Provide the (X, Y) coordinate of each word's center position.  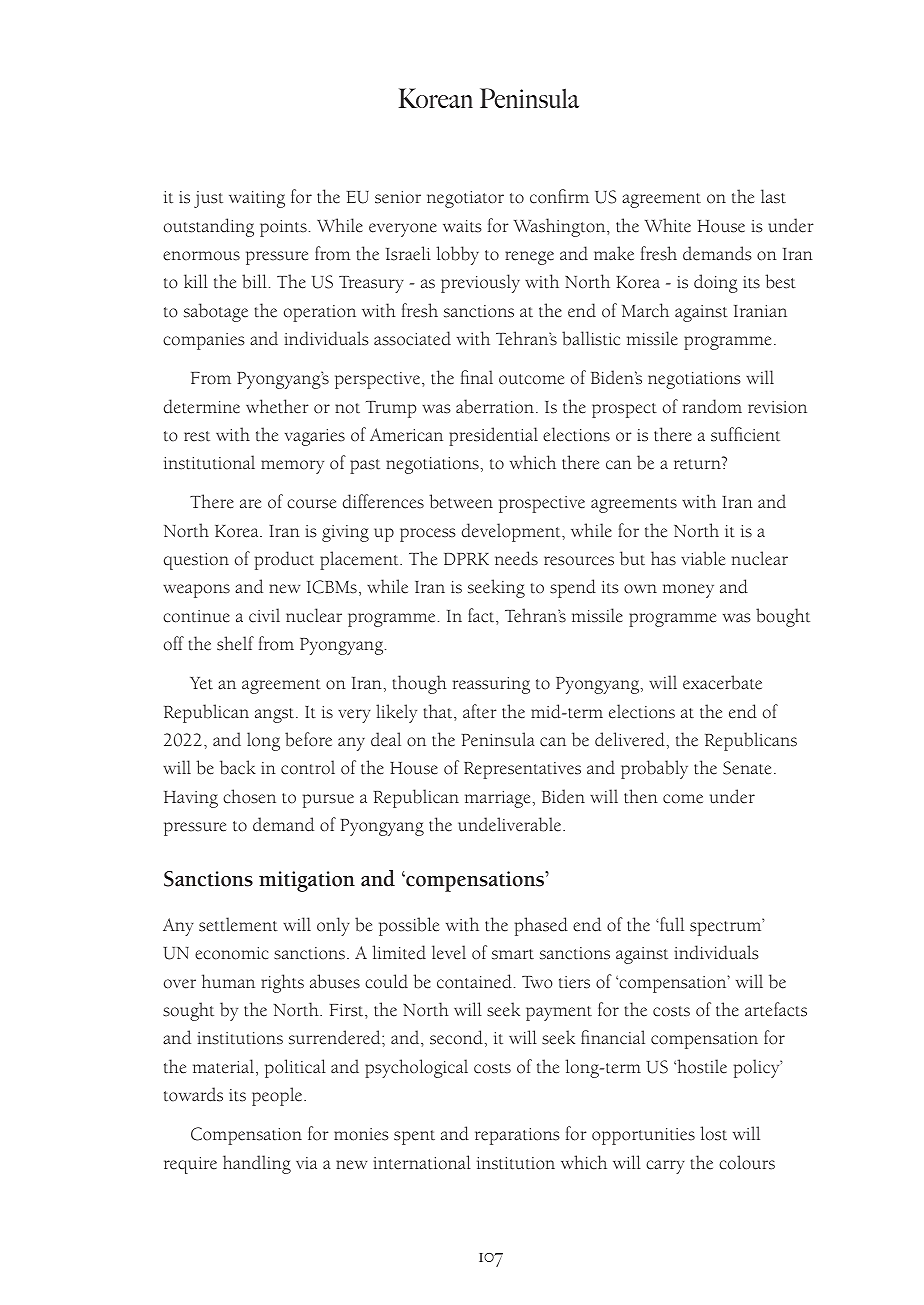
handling (257, 1164)
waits (462, 226)
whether (277, 406)
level (449, 952)
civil (264, 615)
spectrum (727, 927)
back (238, 767)
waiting (257, 199)
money (688, 591)
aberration (496, 406)
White (668, 225)
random (712, 406)
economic (232, 953)
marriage (497, 799)
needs (516, 558)
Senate (747, 768)
